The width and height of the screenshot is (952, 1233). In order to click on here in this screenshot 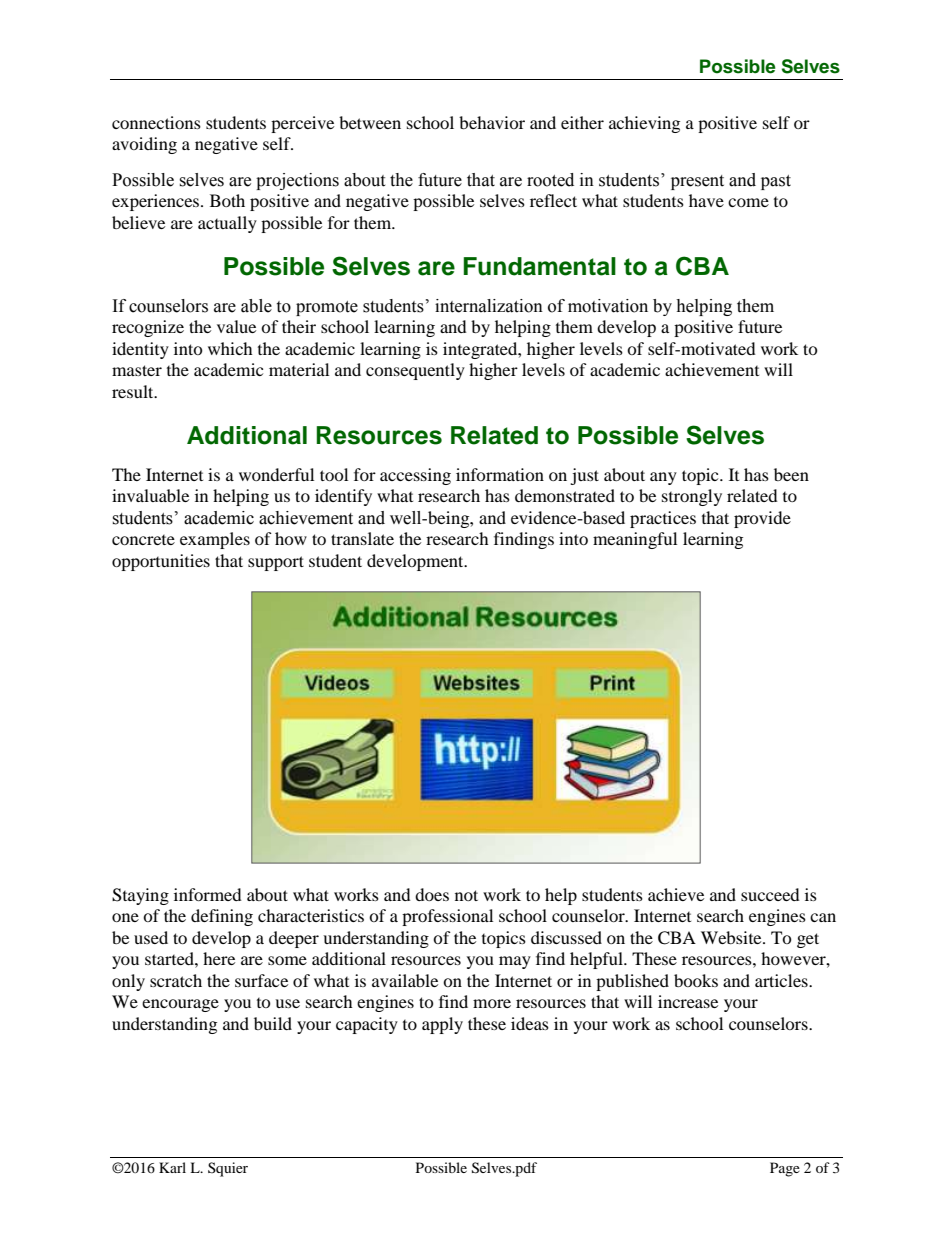, I will do `click(219, 958)`.
